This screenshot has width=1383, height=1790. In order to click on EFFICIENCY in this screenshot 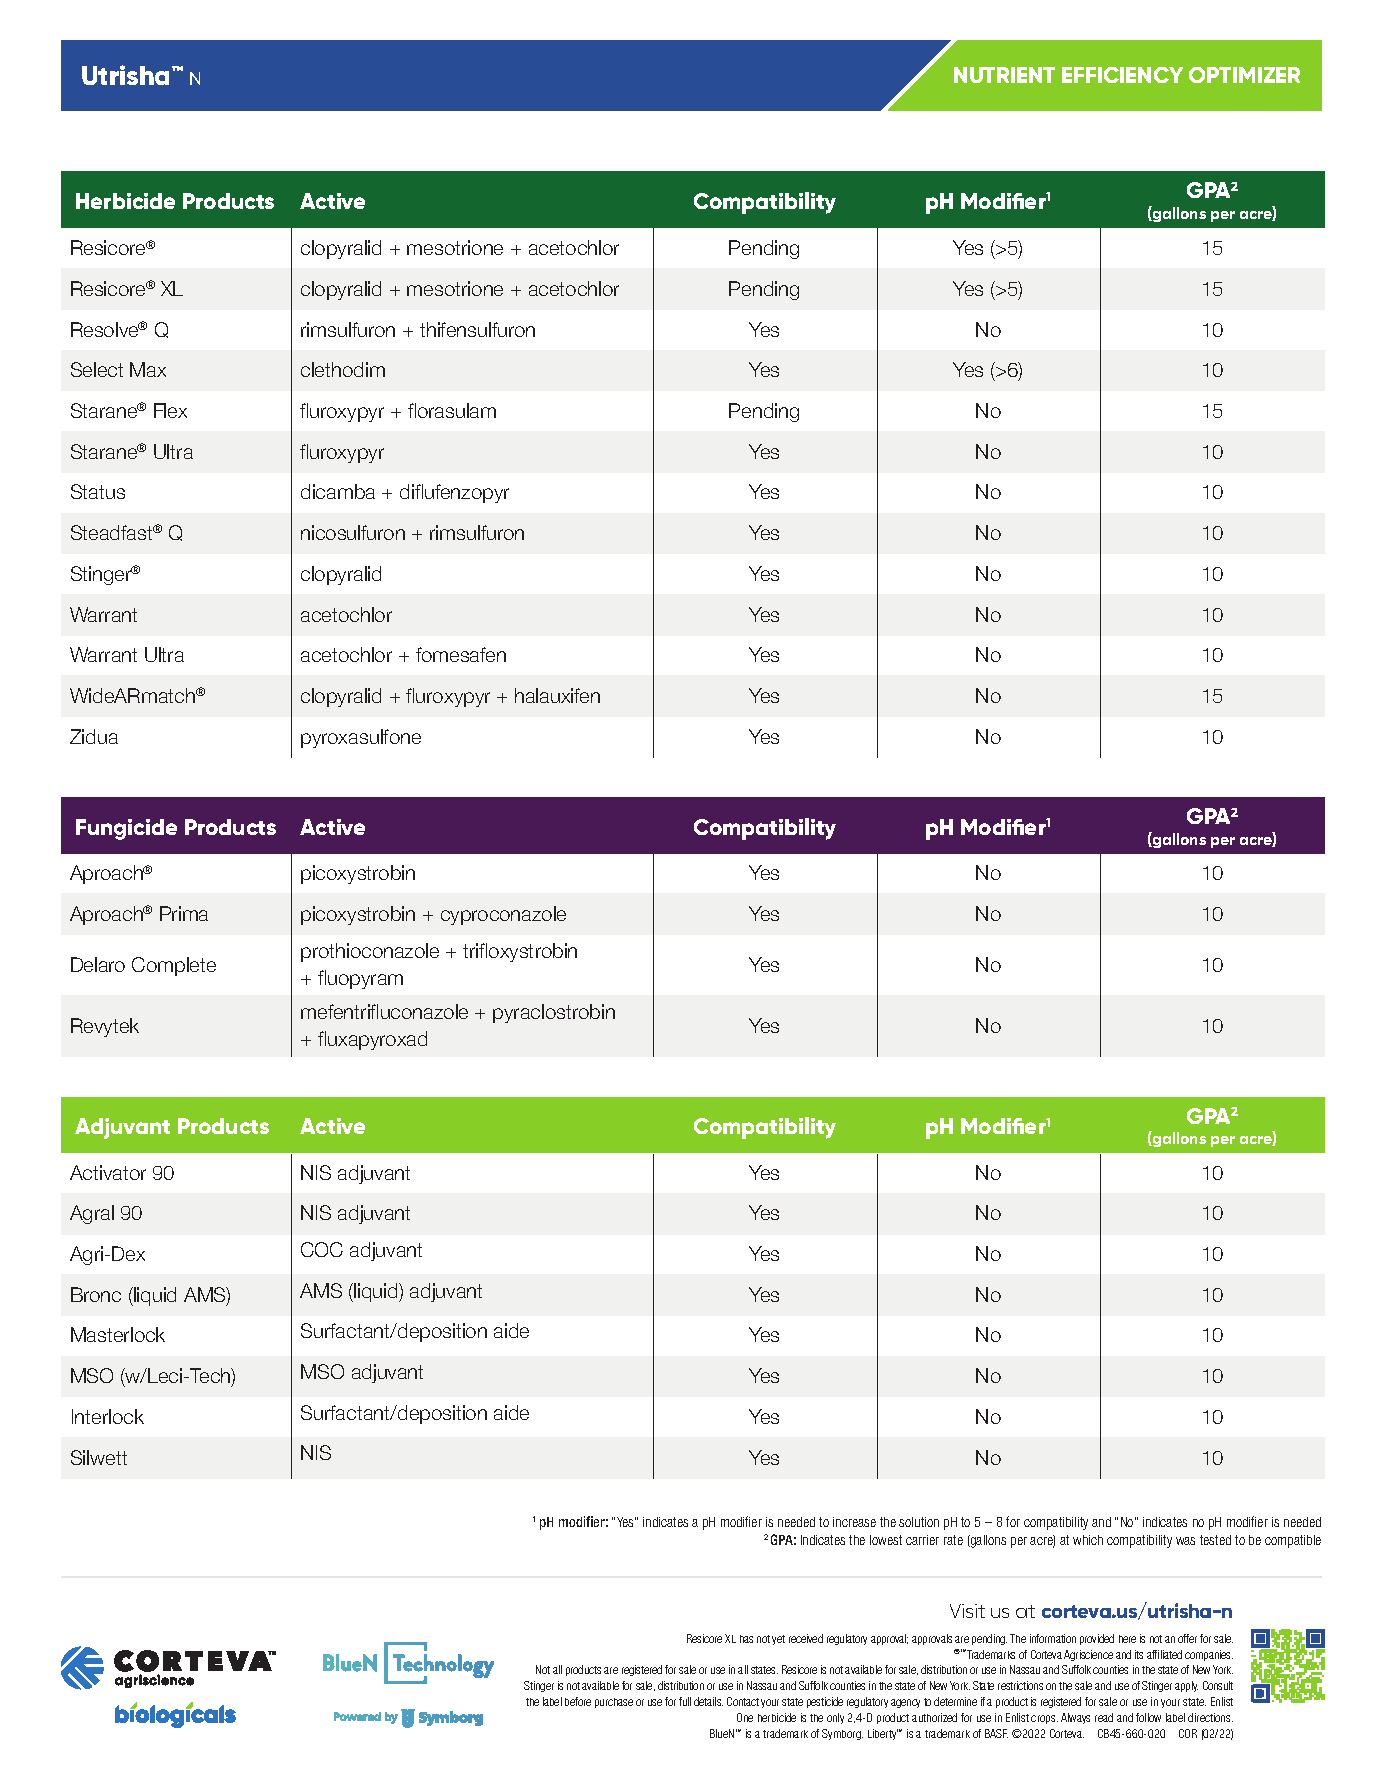, I will do `click(1122, 75)`.
